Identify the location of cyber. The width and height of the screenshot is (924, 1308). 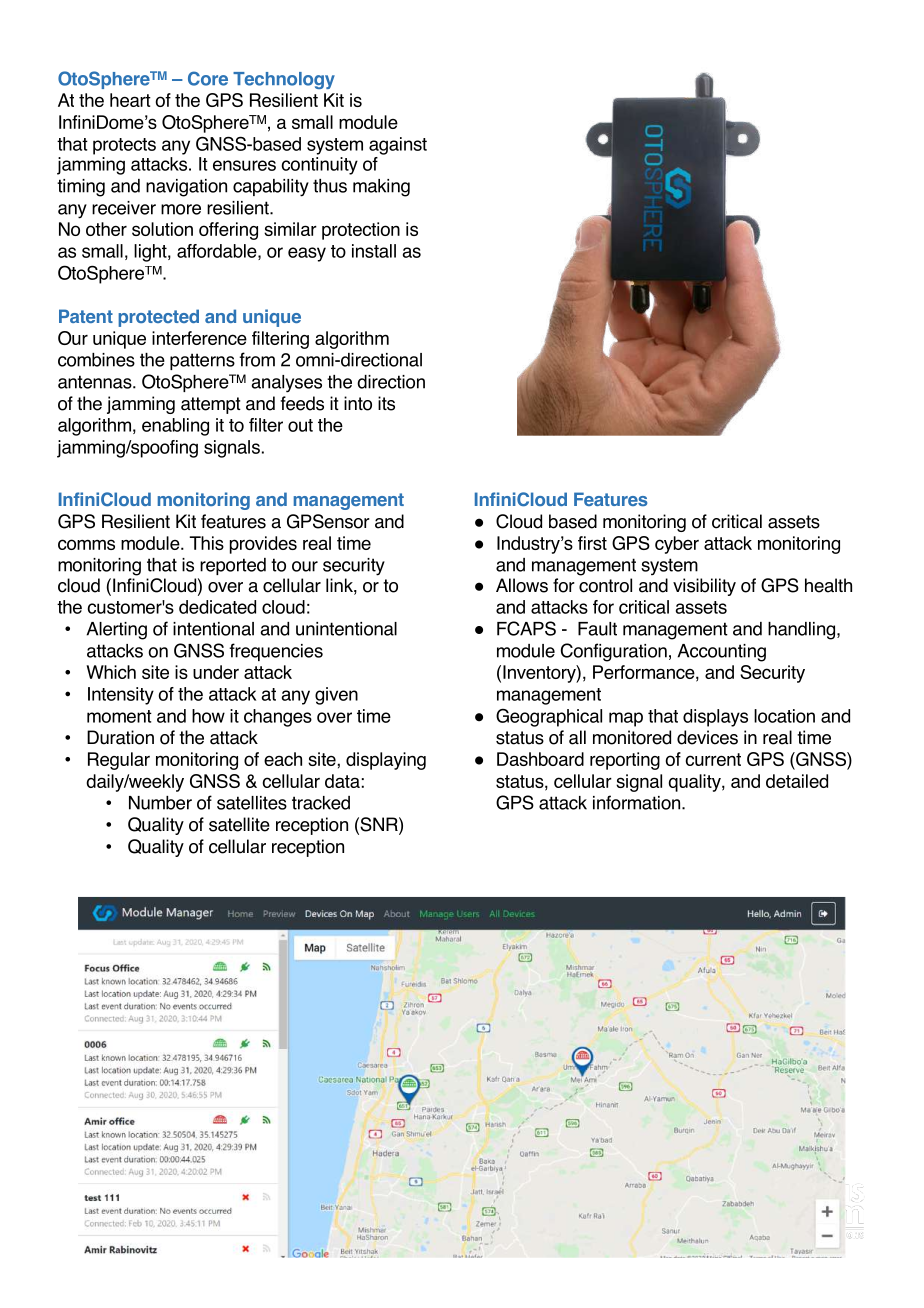
(677, 545).
